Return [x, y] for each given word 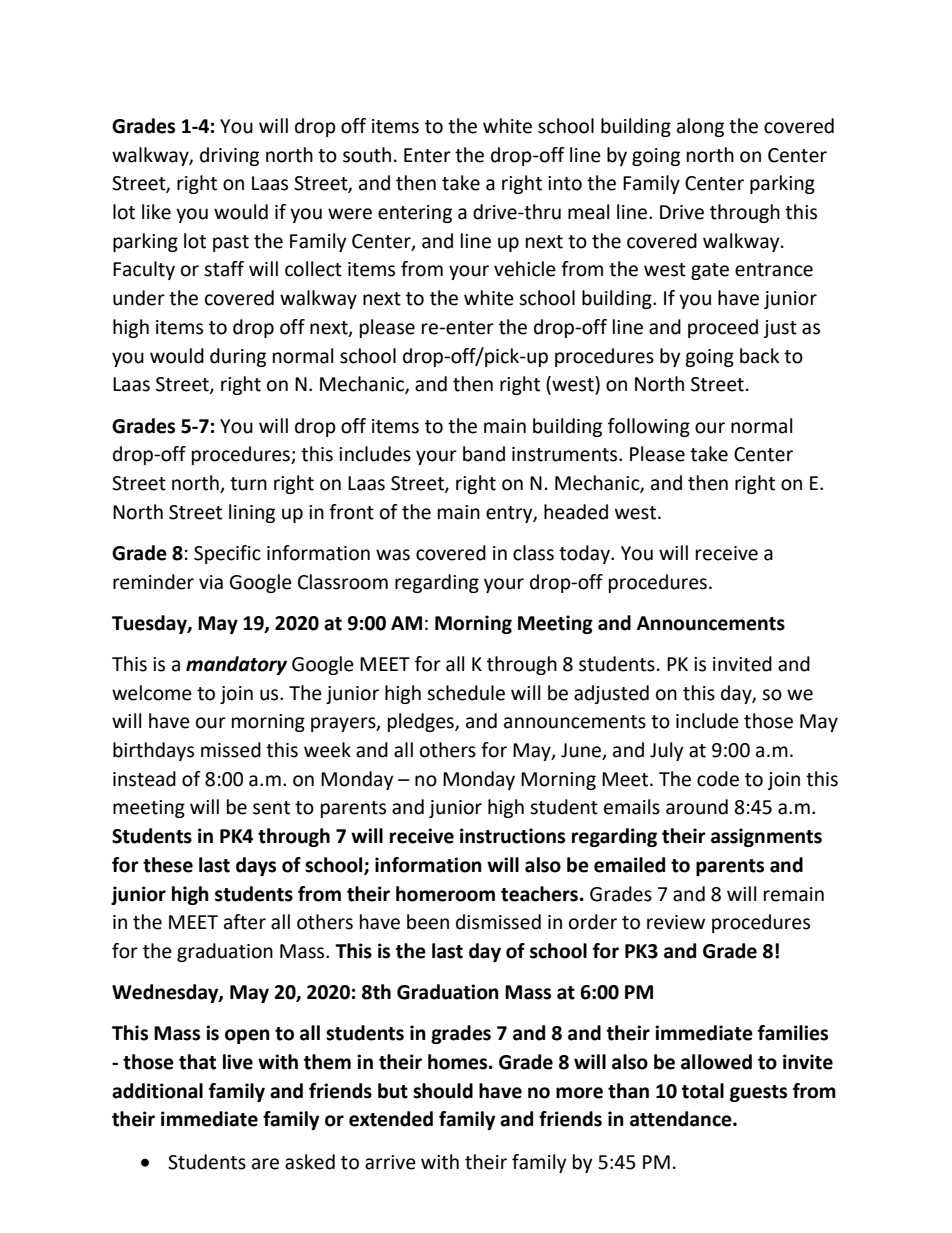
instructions [512, 836]
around [697, 807]
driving [229, 156]
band [484, 454]
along [700, 127]
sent [271, 808]
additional [157, 1091]
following [649, 427]
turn [248, 484]
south [367, 155]
